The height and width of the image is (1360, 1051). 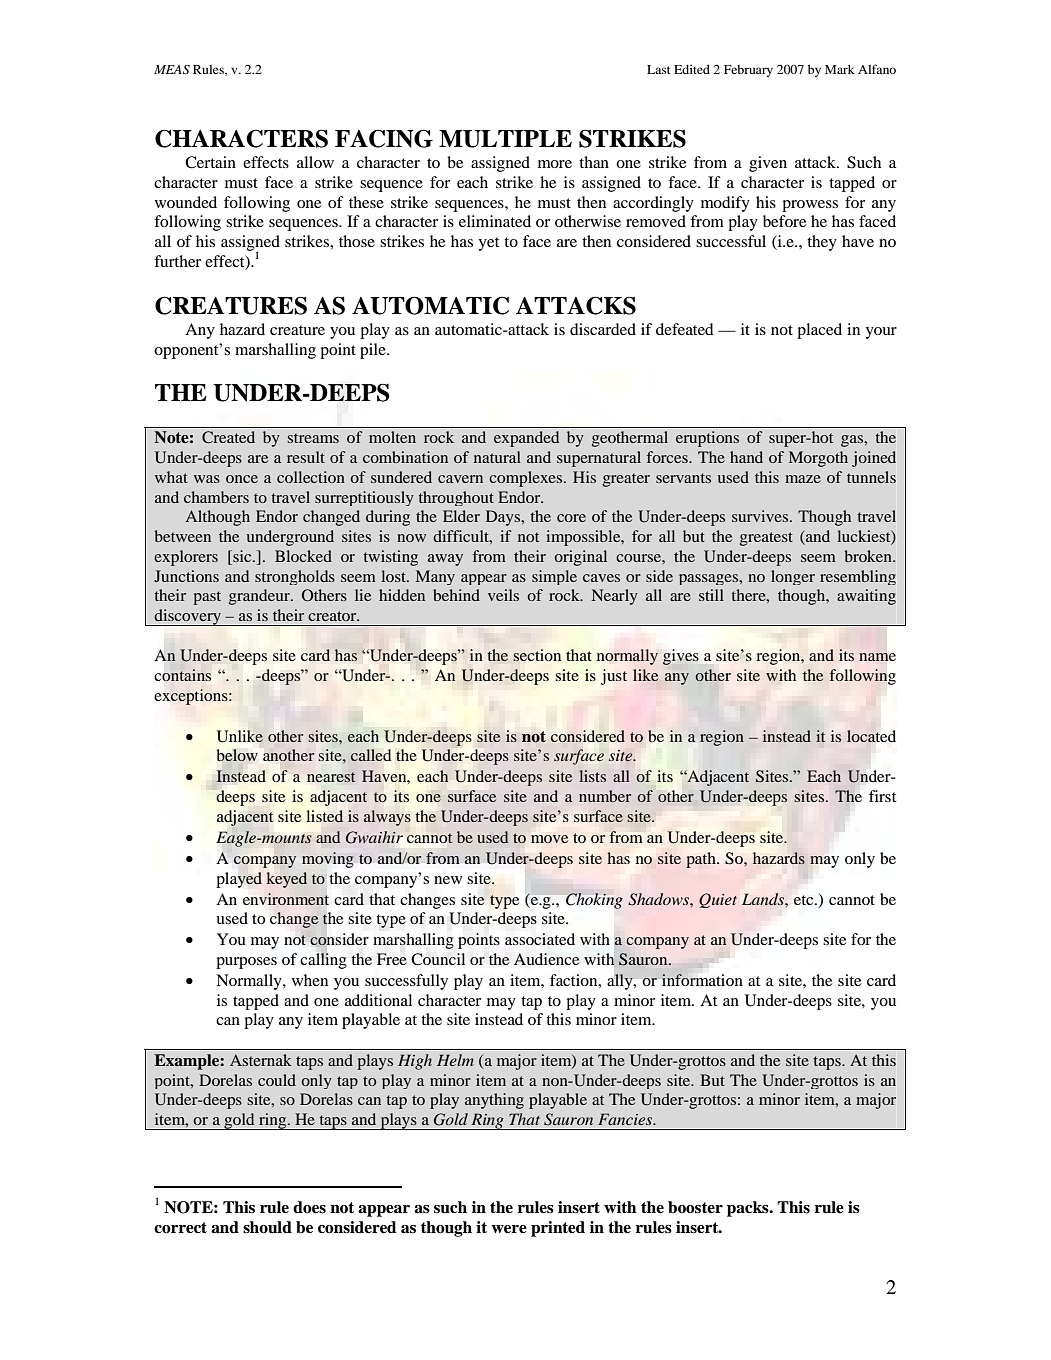 I want to click on were, so click(x=509, y=1229).
